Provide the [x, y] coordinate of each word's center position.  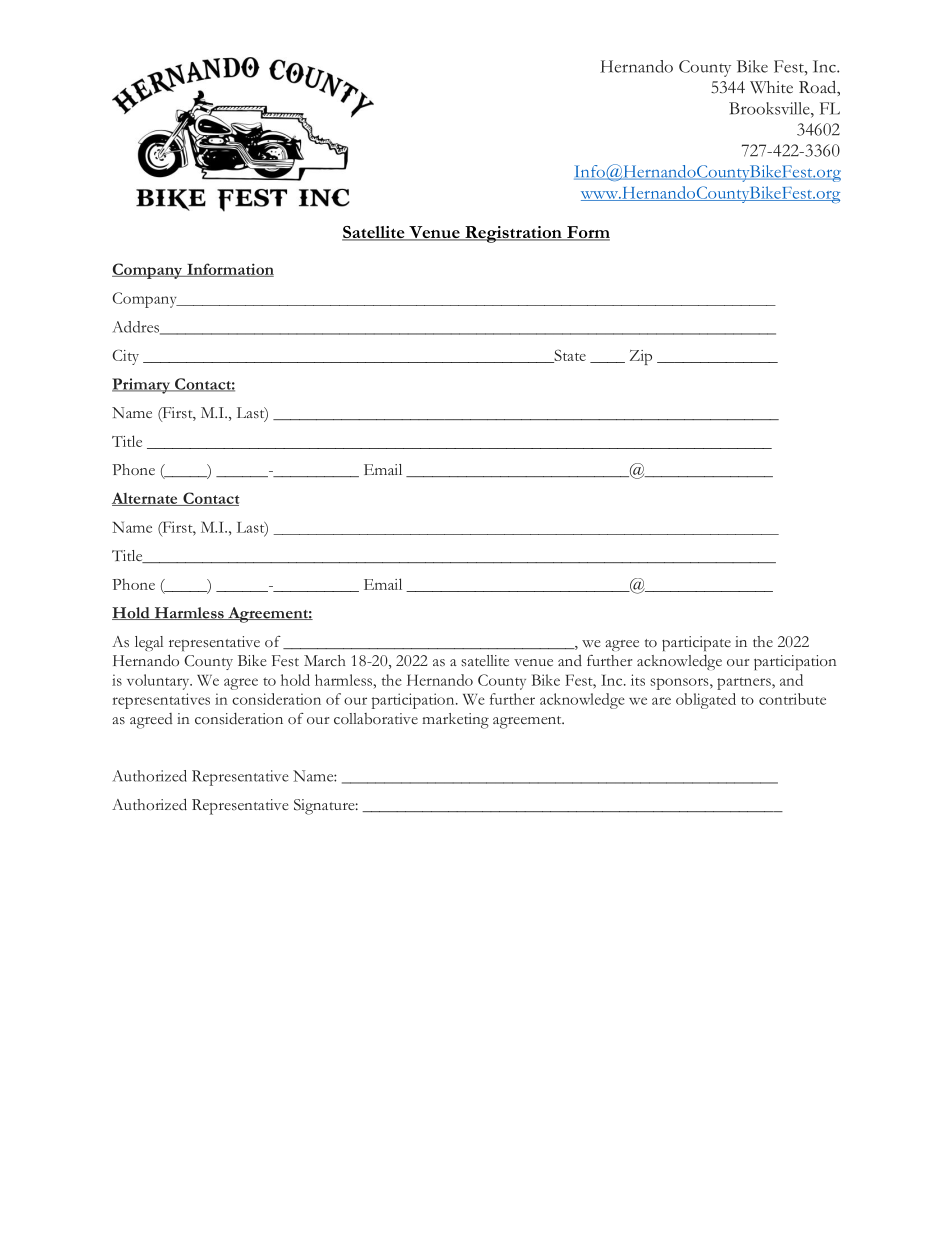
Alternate [146, 499]
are [661, 701]
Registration [513, 234]
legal [149, 643]
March [325, 660]
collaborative [376, 719]
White [771, 87]
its [638, 680]
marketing [455, 721]
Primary [142, 386]
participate [696, 643]
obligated [706, 701]
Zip [641, 357]
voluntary [159, 682]
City [125, 357]
